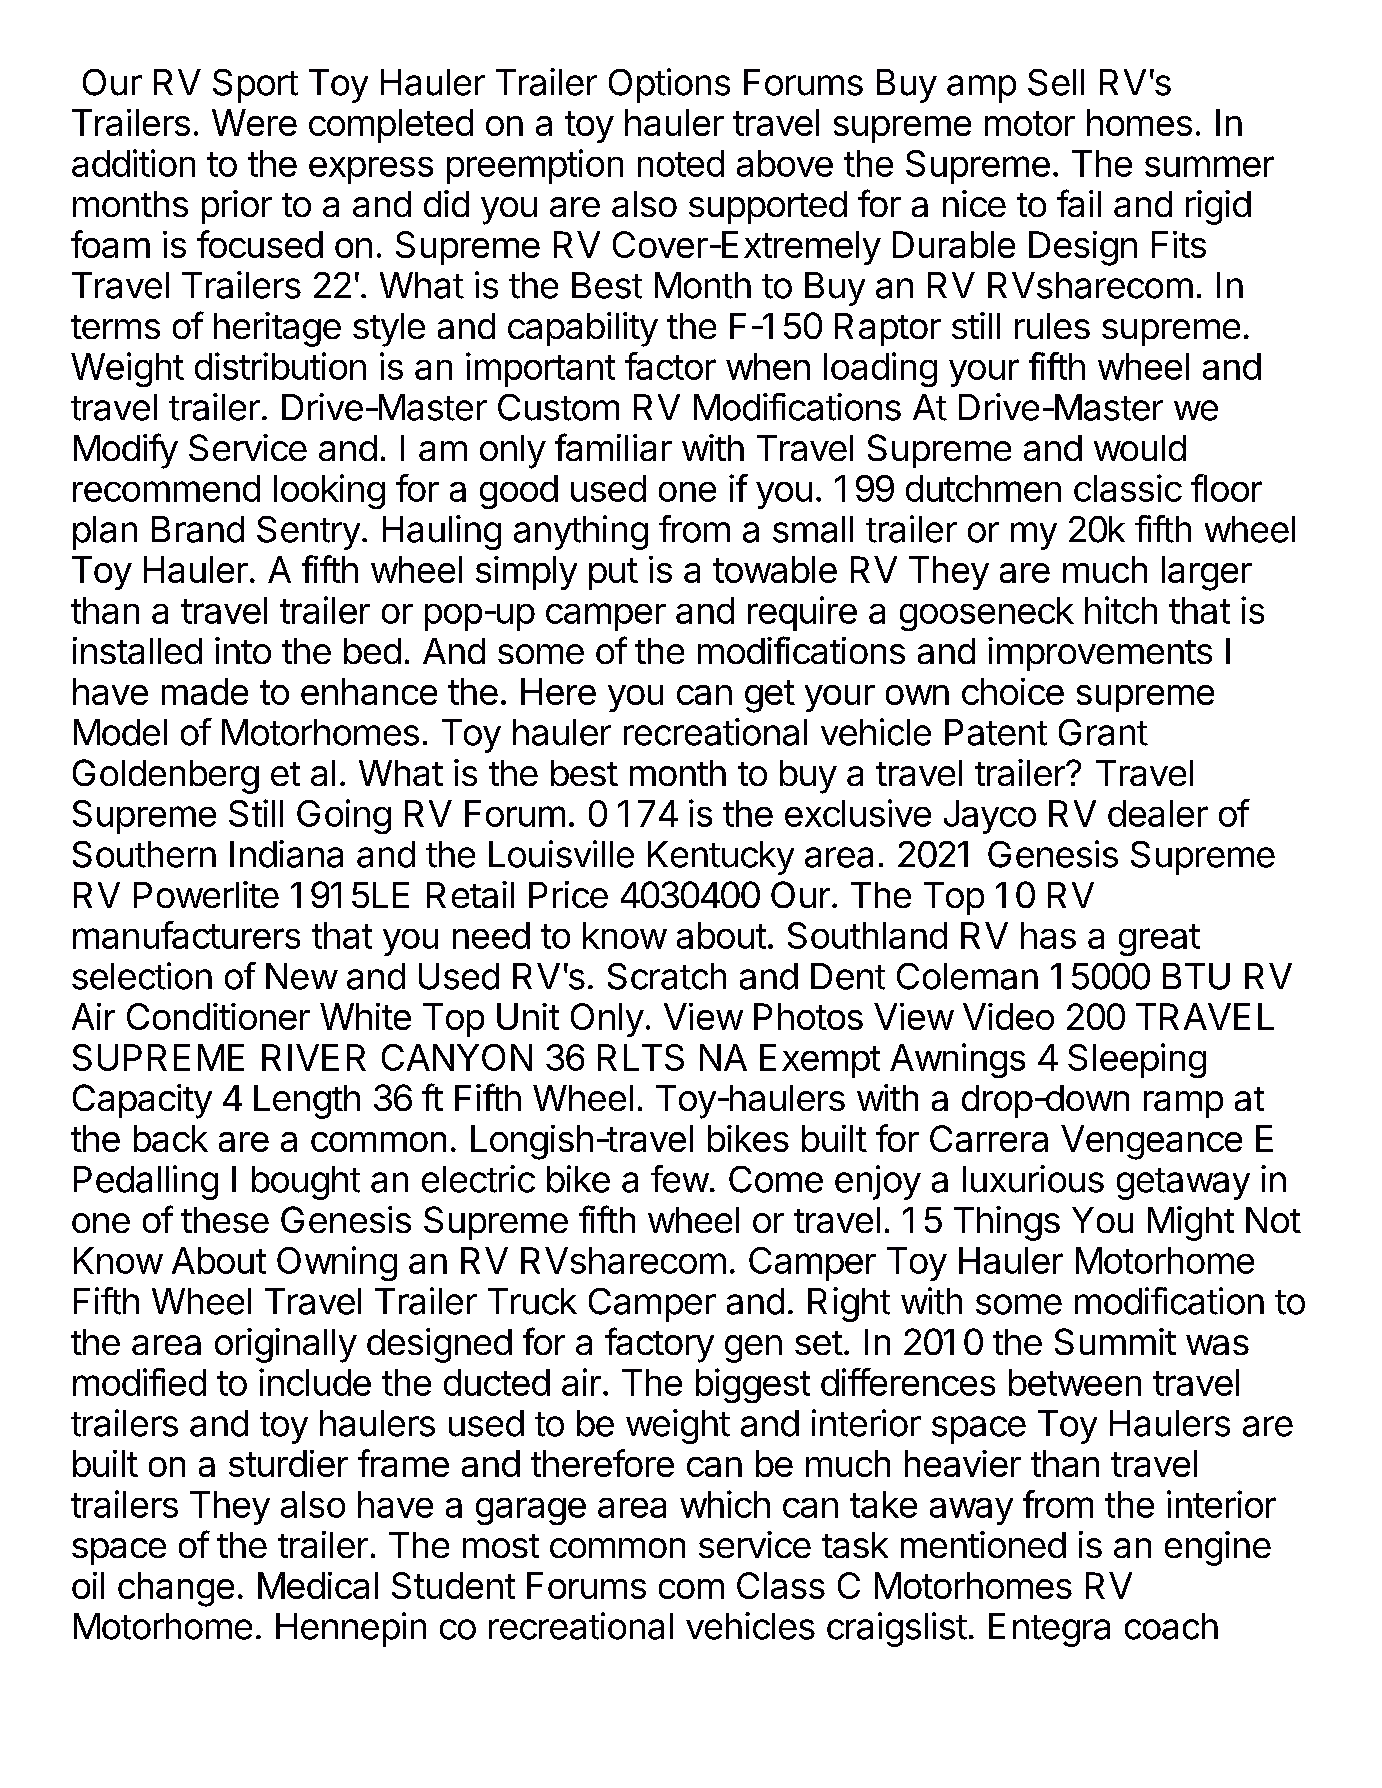 The width and height of the image is (1382, 1788). Describe the element at coordinates (1121, 610) in the image. I see `hitch` at that location.
